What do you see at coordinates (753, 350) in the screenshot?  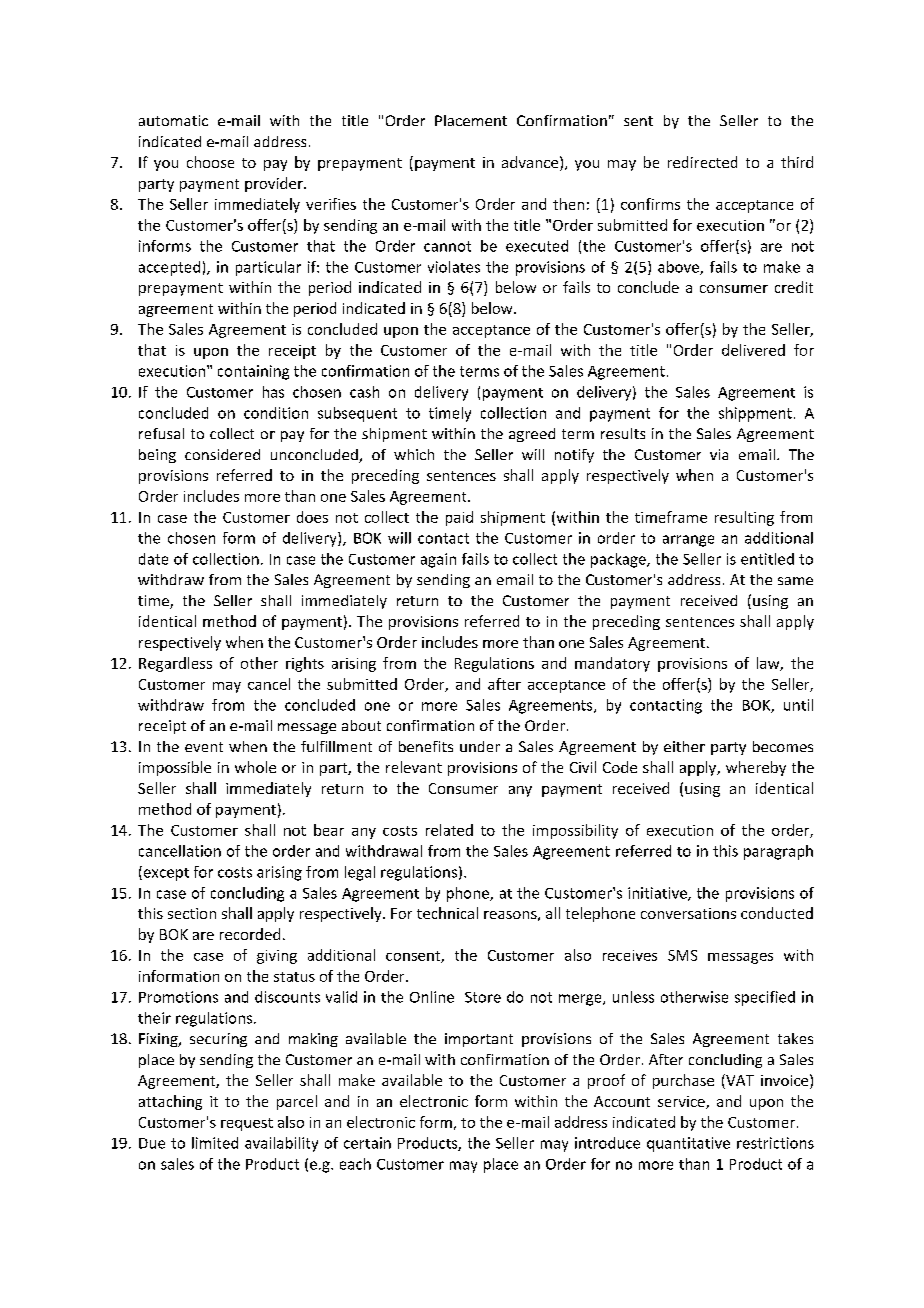 I see `delivered` at bounding box center [753, 350].
